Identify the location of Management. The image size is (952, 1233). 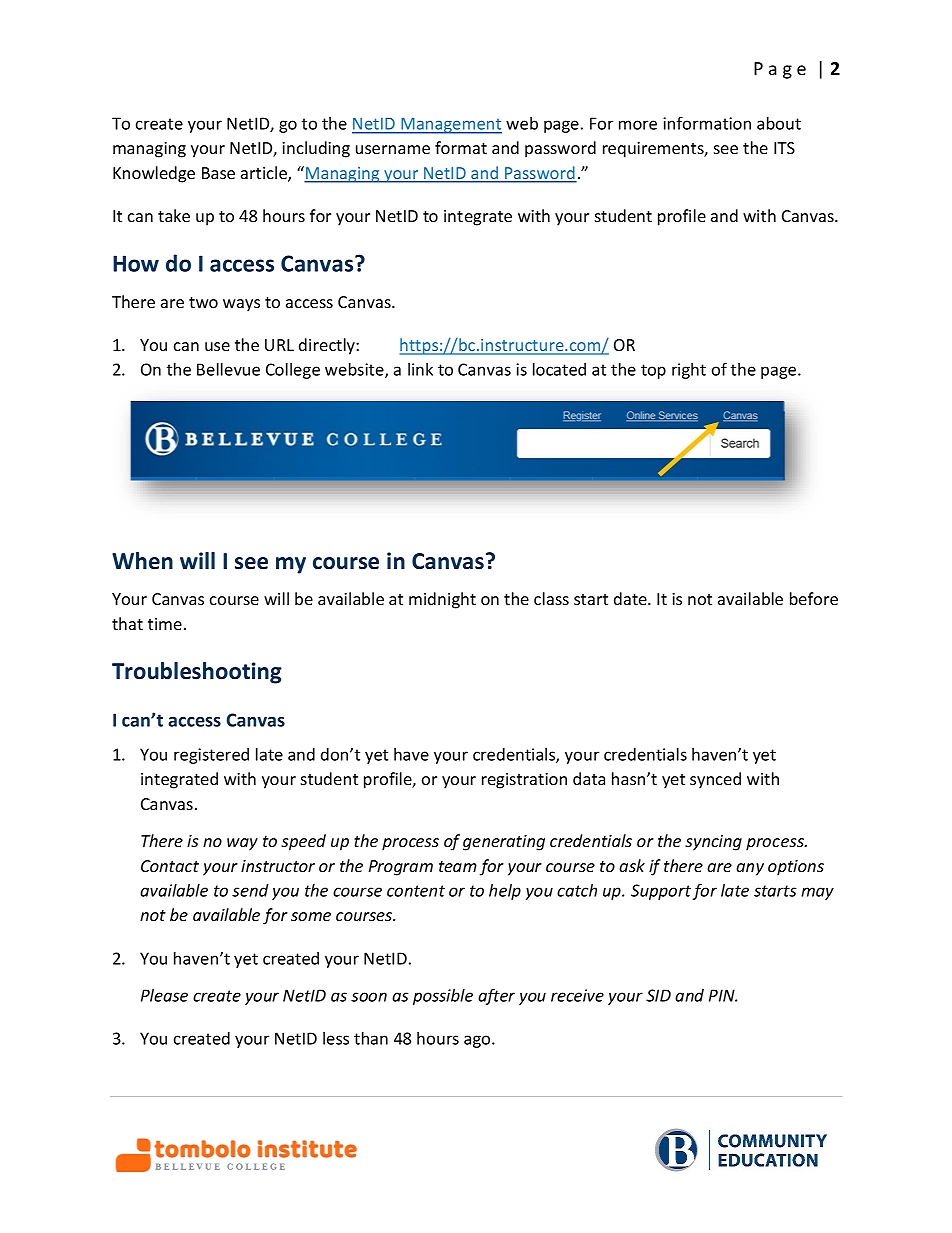
(450, 126).
